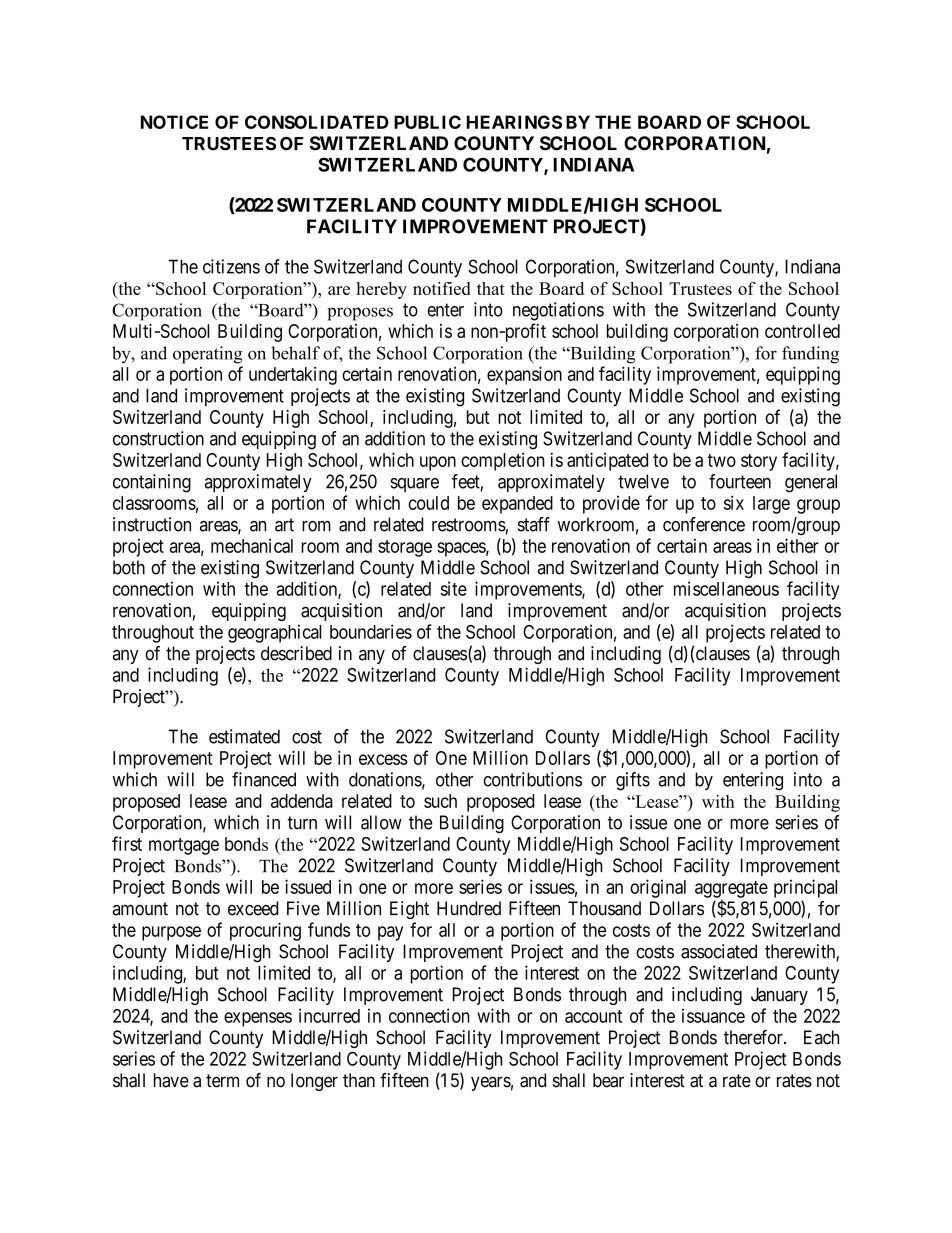 This screenshot has width=952, height=1233. I want to click on mortgage, so click(184, 846).
